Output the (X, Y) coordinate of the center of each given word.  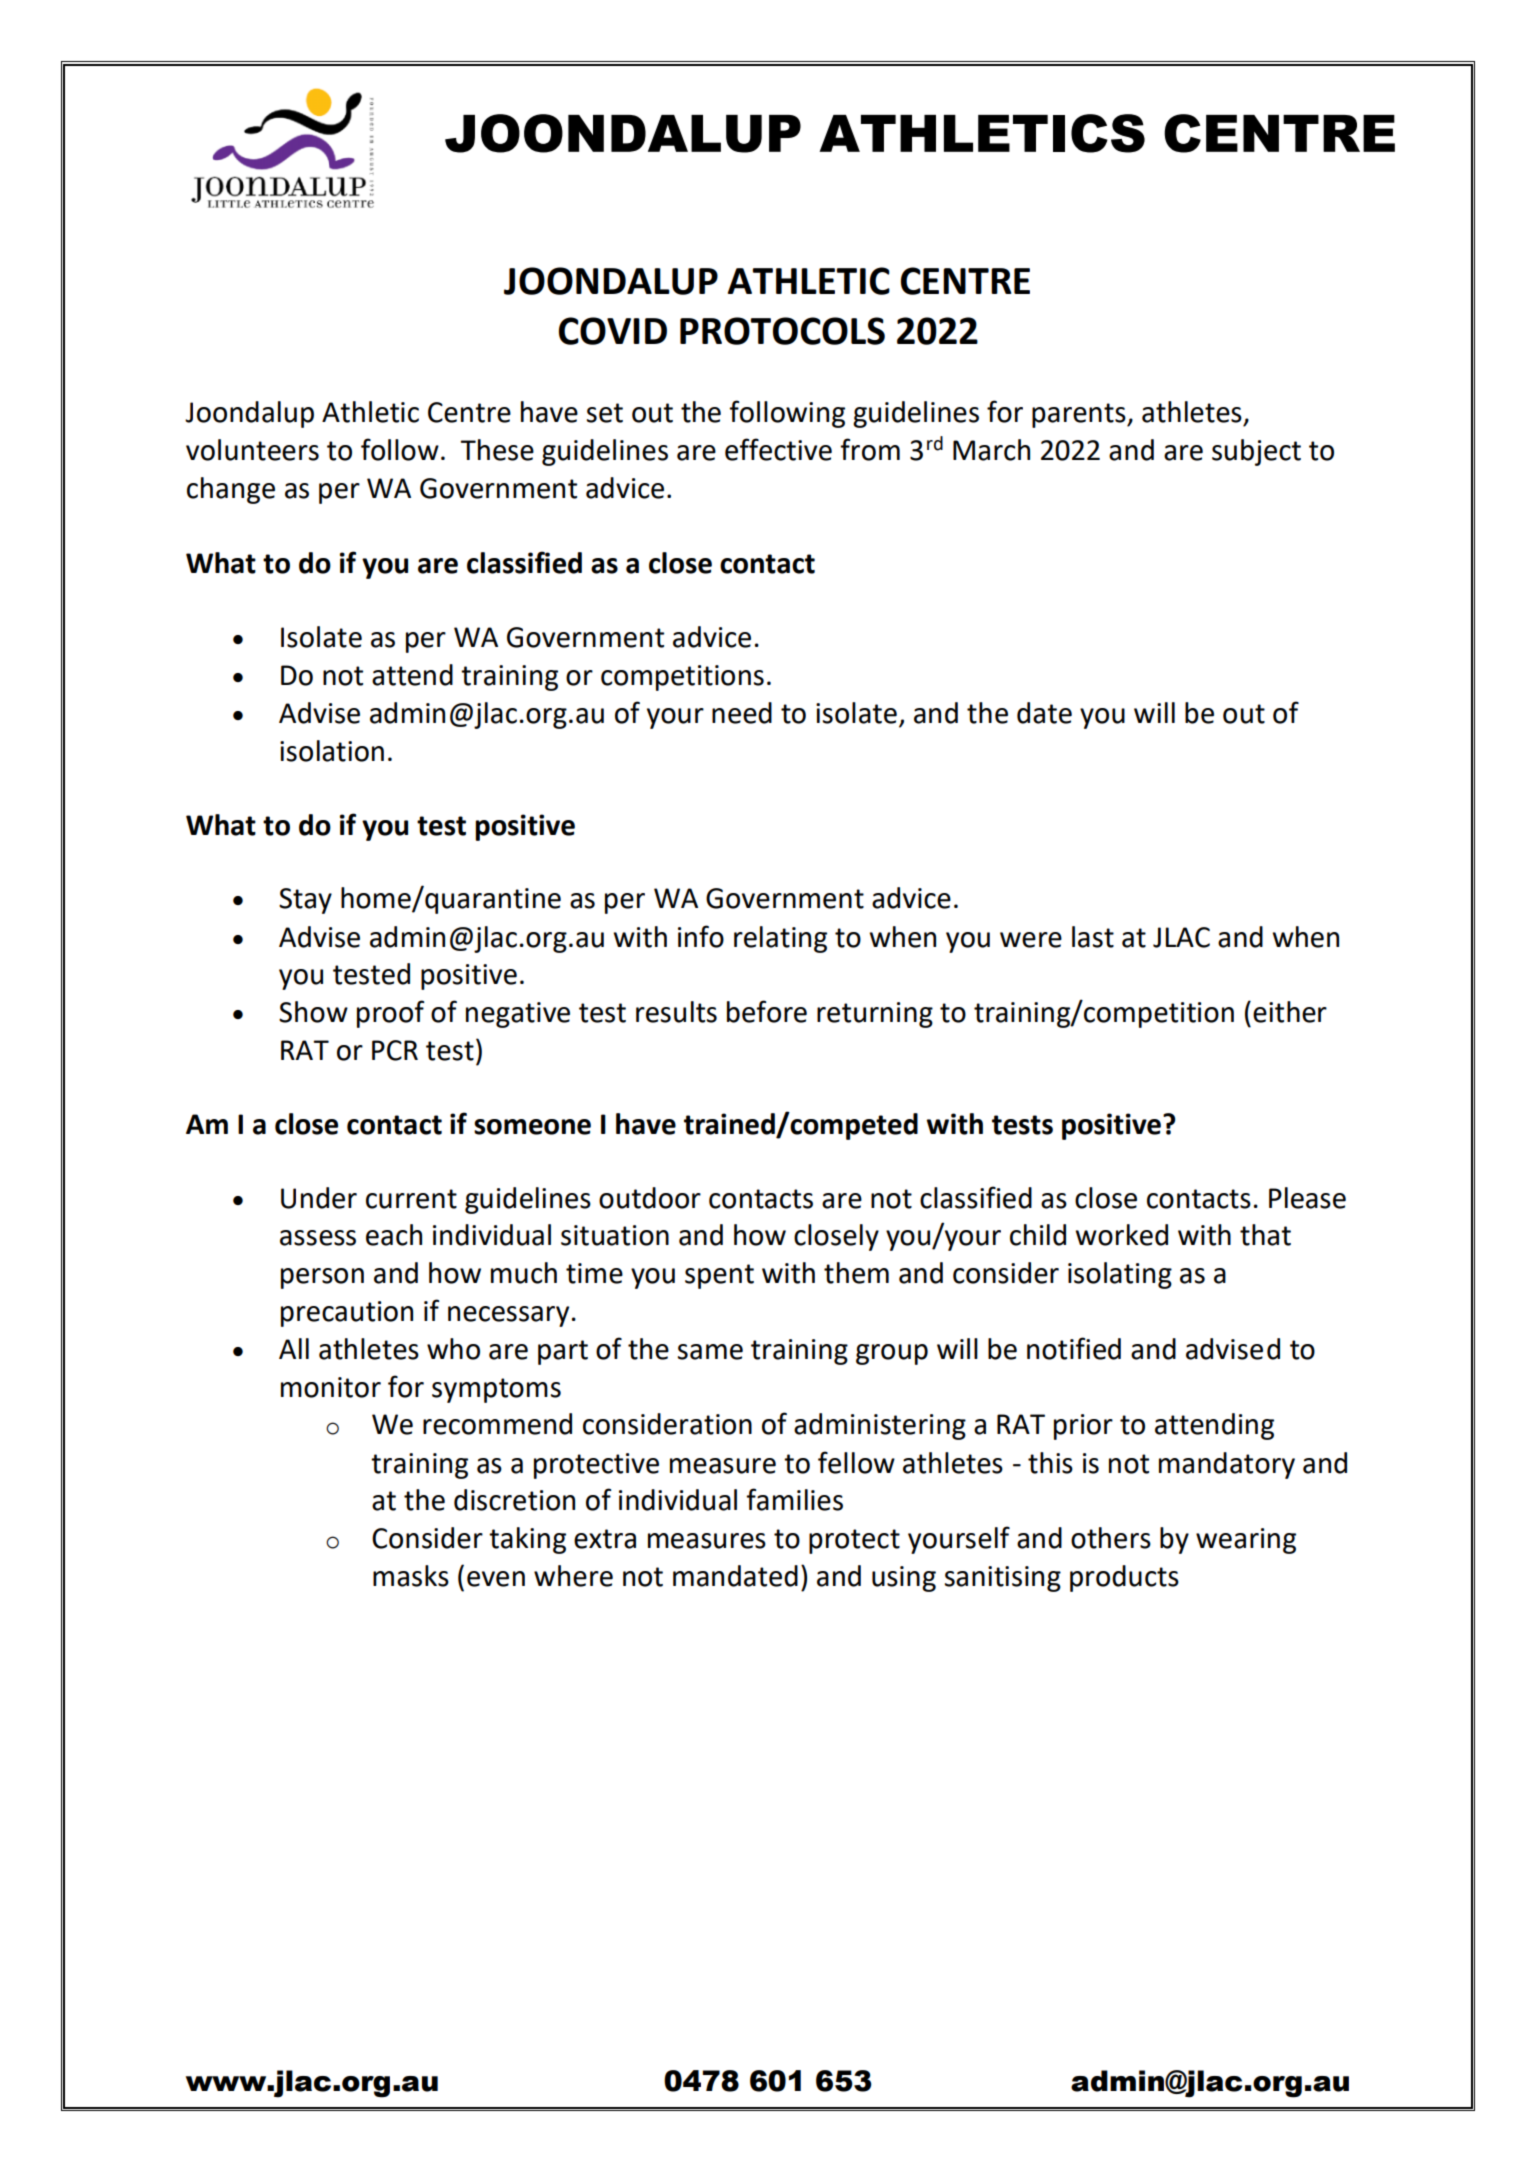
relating (780, 939)
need (742, 713)
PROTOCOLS (782, 331)
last (1093, 937)
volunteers (252, 450)
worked (1121, 1235)
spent (719, 1276)
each (394, 1235)
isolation (332, 751)
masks (411, 1576)
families (794, 1499)
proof (390, 1014)
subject (1256, 452)
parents (1080, 415)
